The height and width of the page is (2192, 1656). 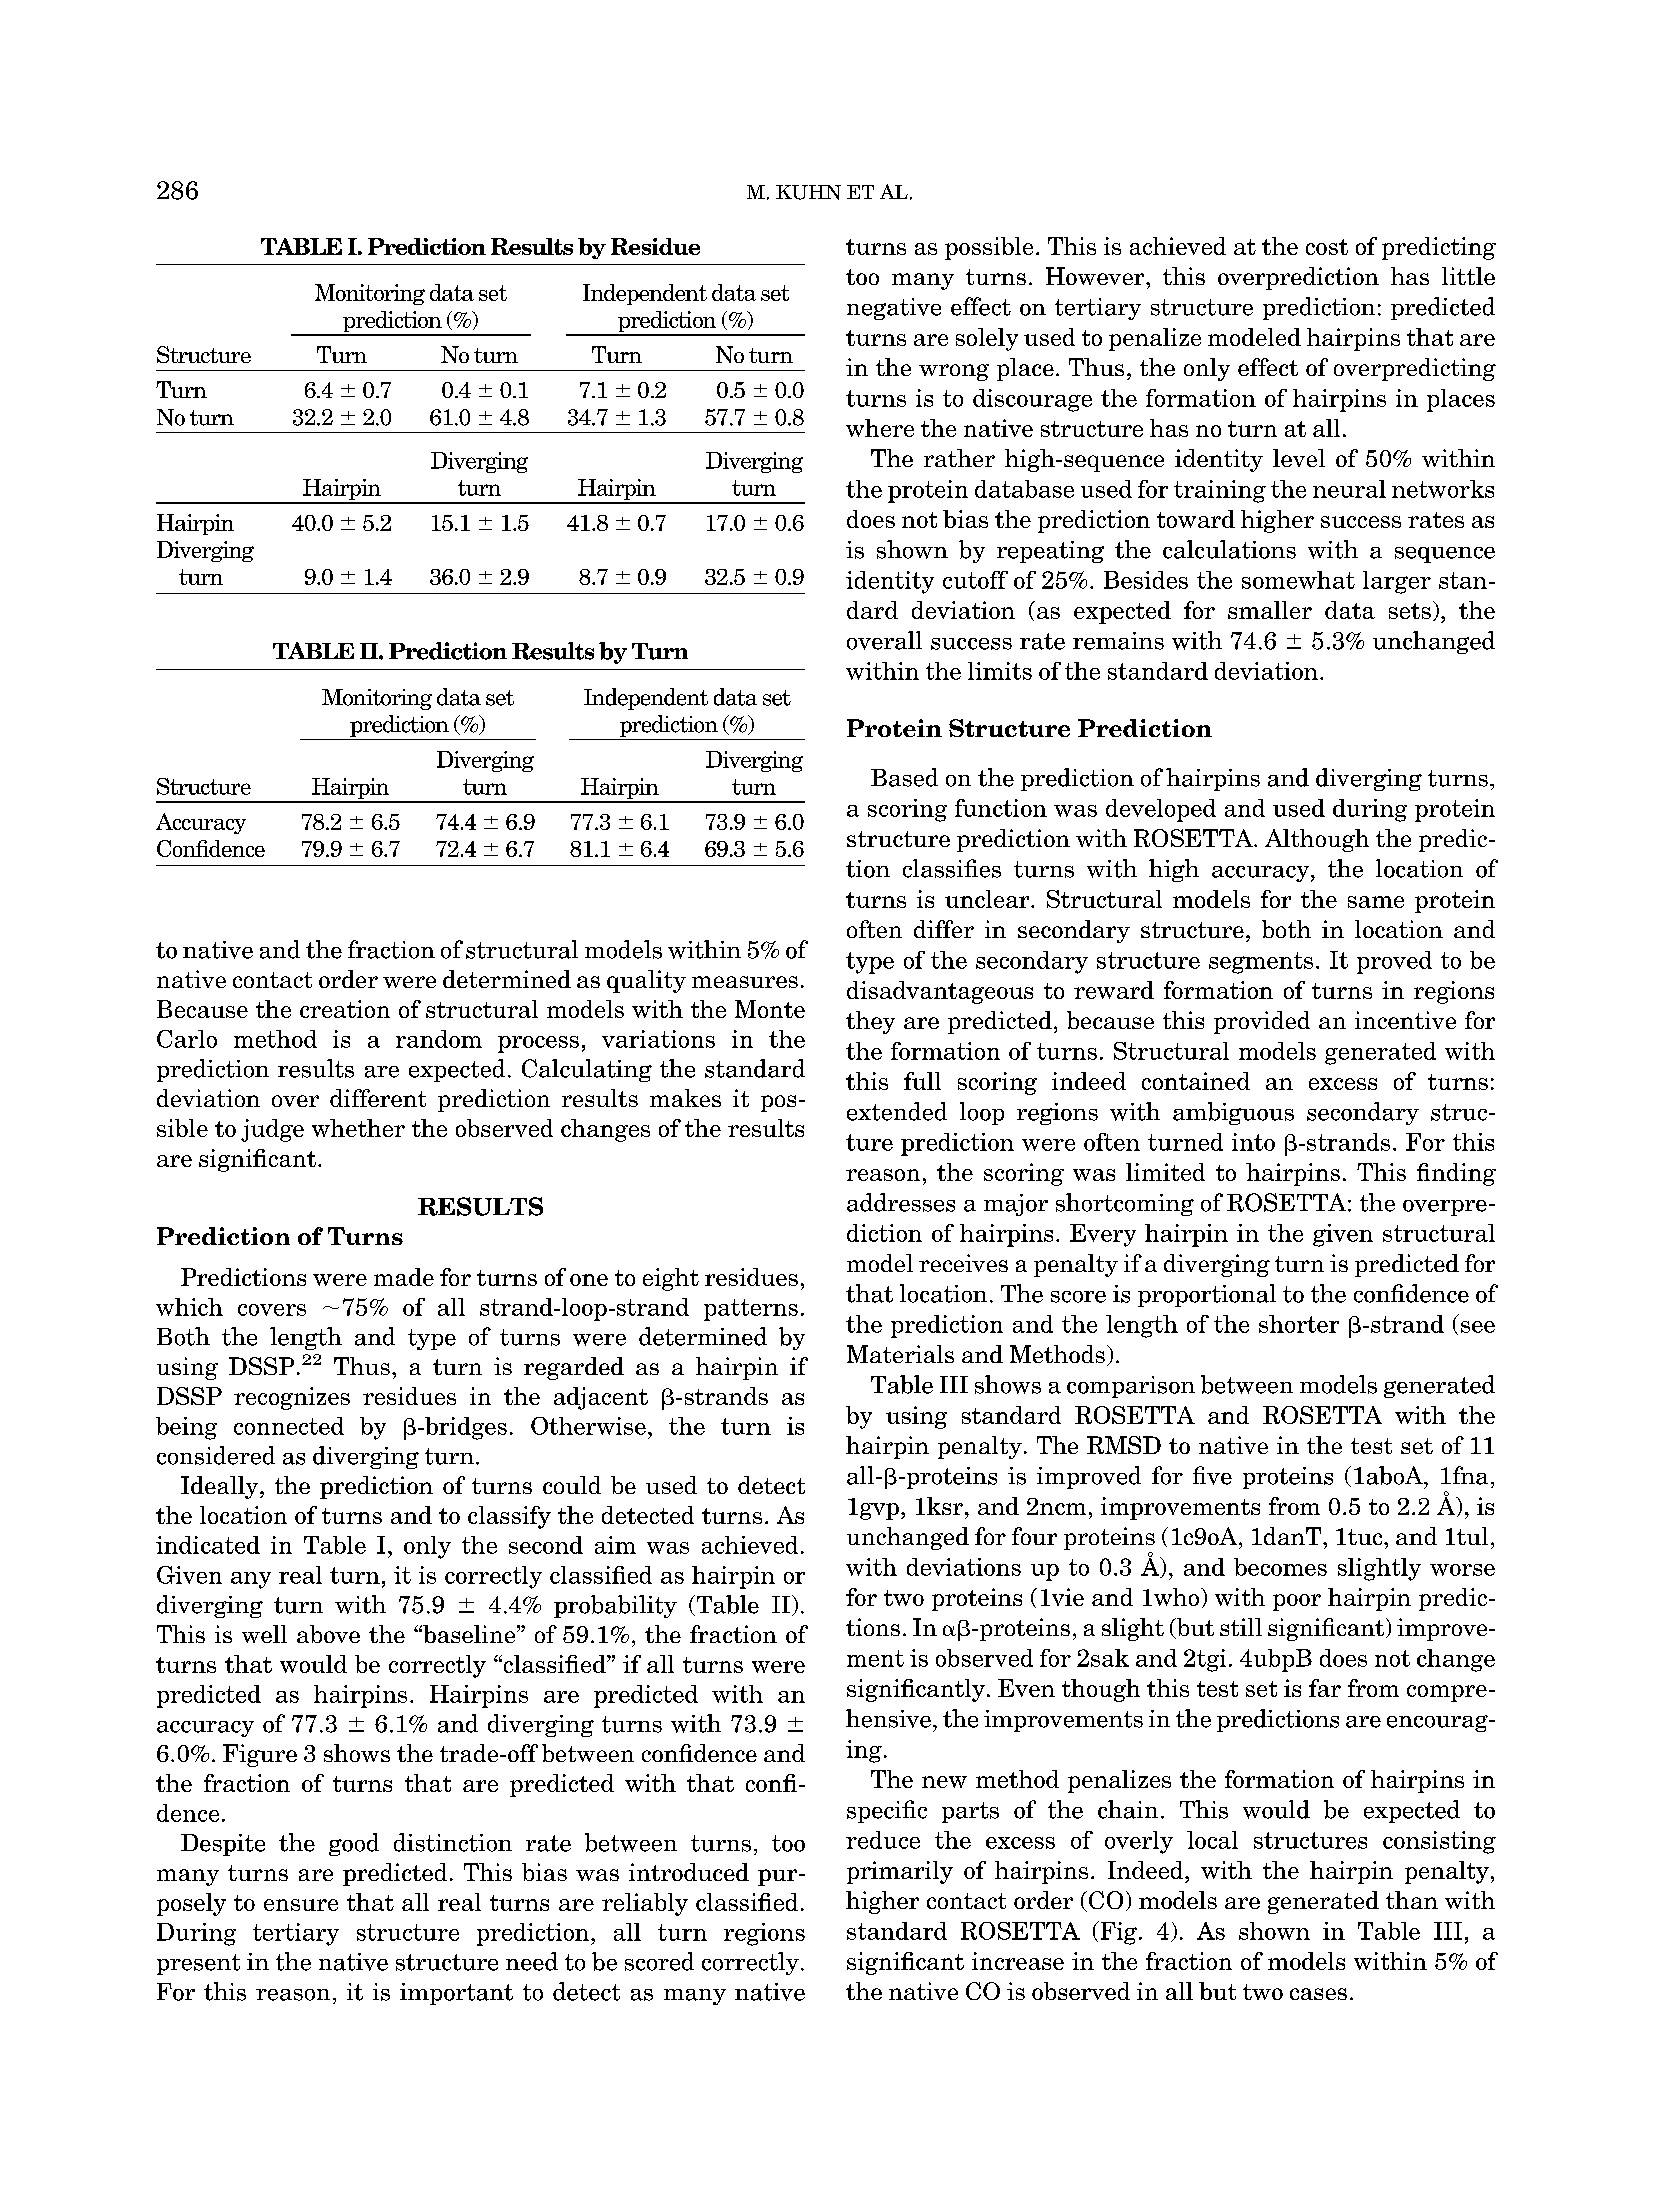 I want to click on cost, so click(x=1327, y=247).
